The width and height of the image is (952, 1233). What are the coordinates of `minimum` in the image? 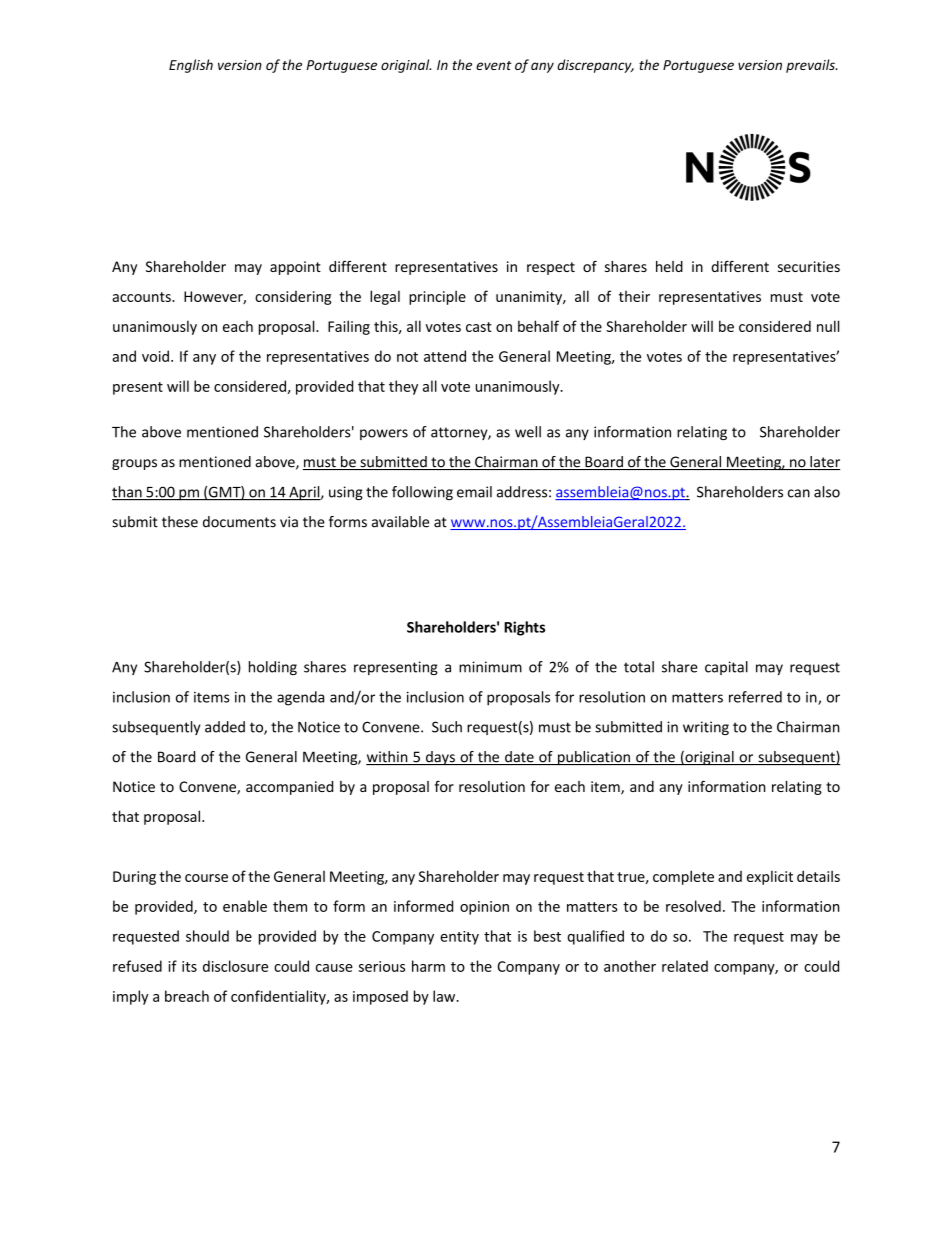 It's located at (490, 667).
